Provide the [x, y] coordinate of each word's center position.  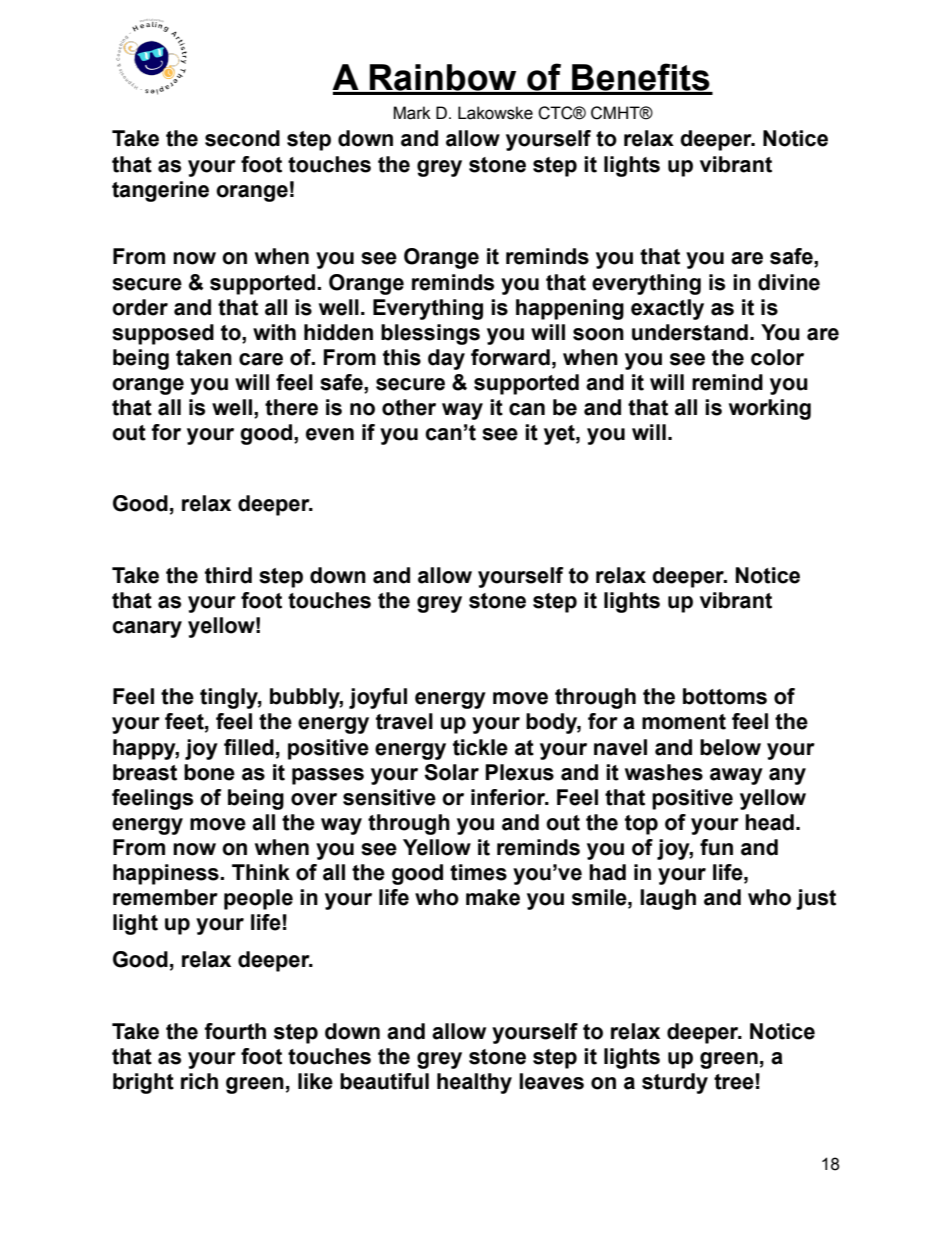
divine [789, 282]
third [228, 575]
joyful [378, 698]
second [242, 138]
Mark [412, 113]
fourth [235, 1031]
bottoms [725, 696]
